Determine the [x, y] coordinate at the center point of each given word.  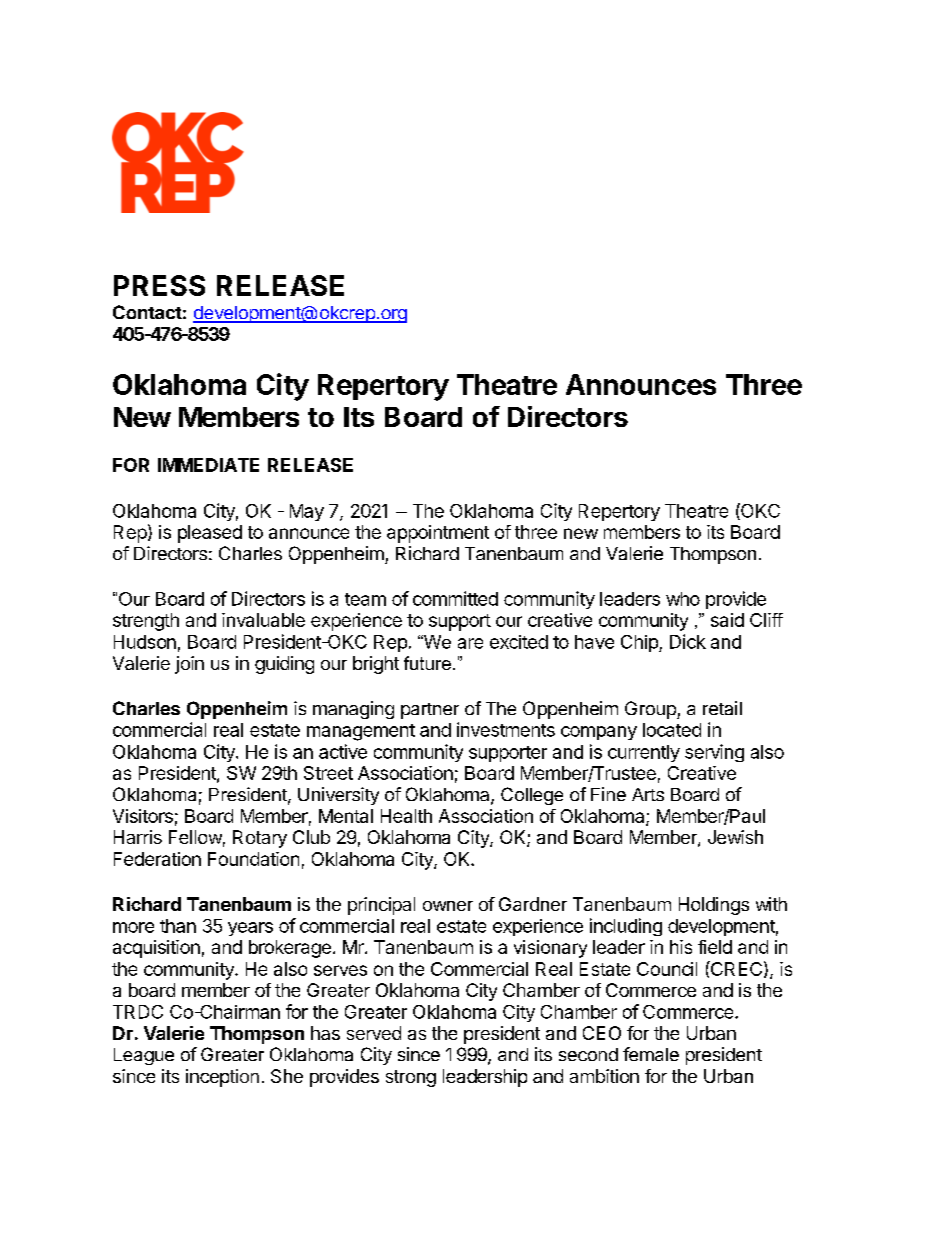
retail [722, 708]
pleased [210, 534]
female [651, 1054]
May [307, 512]
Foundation [253, 859]
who [683, 599]
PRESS [159, 285]
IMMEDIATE [208, 465]
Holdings [714, 906]
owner [448, 906]
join [189, 665]
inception [222, 1078]
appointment [438, 534]
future [427, 663]
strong [411, 1078]
